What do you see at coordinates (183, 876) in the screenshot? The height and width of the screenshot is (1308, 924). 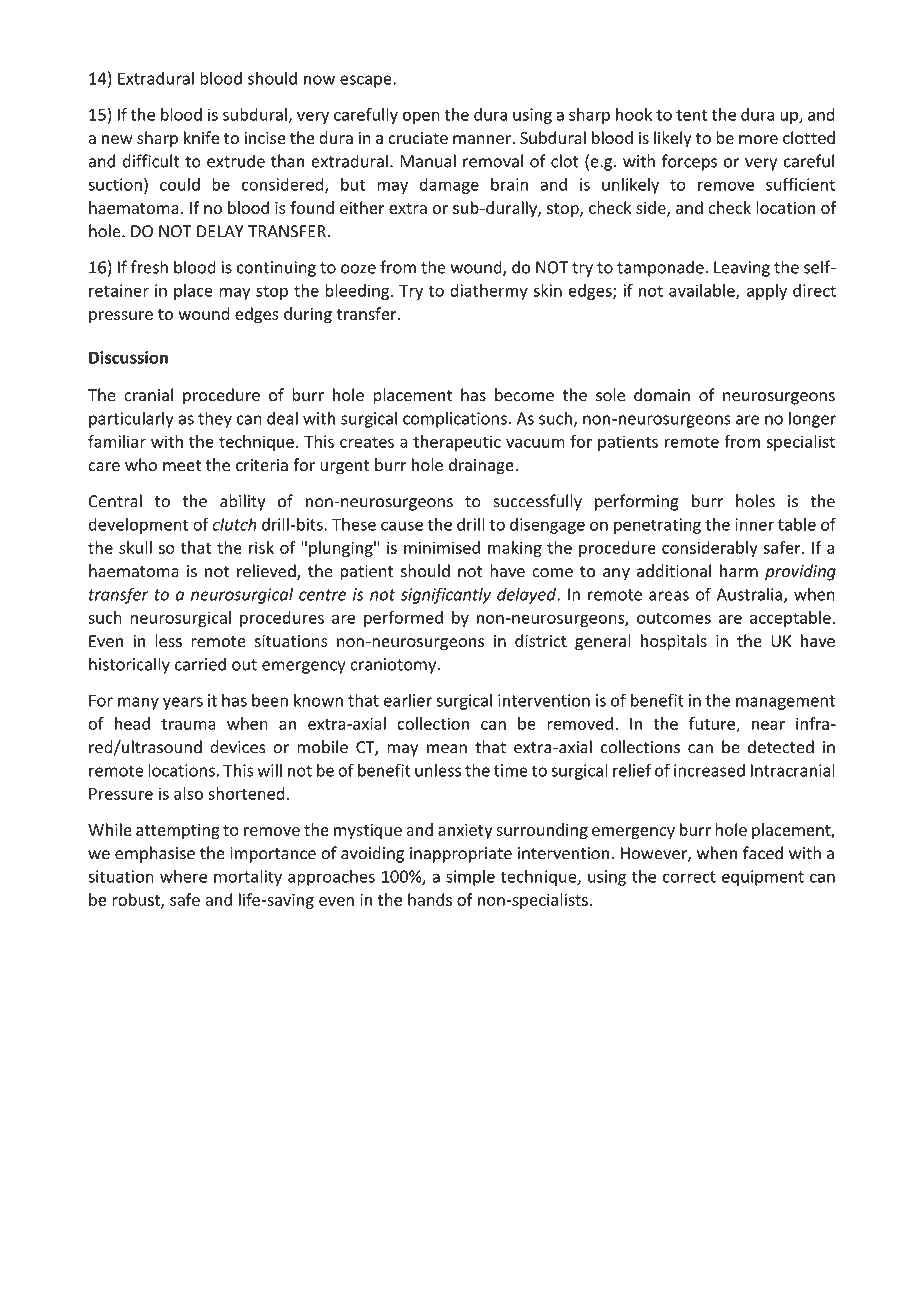 I see `where` at bounding box center [183, 876].
